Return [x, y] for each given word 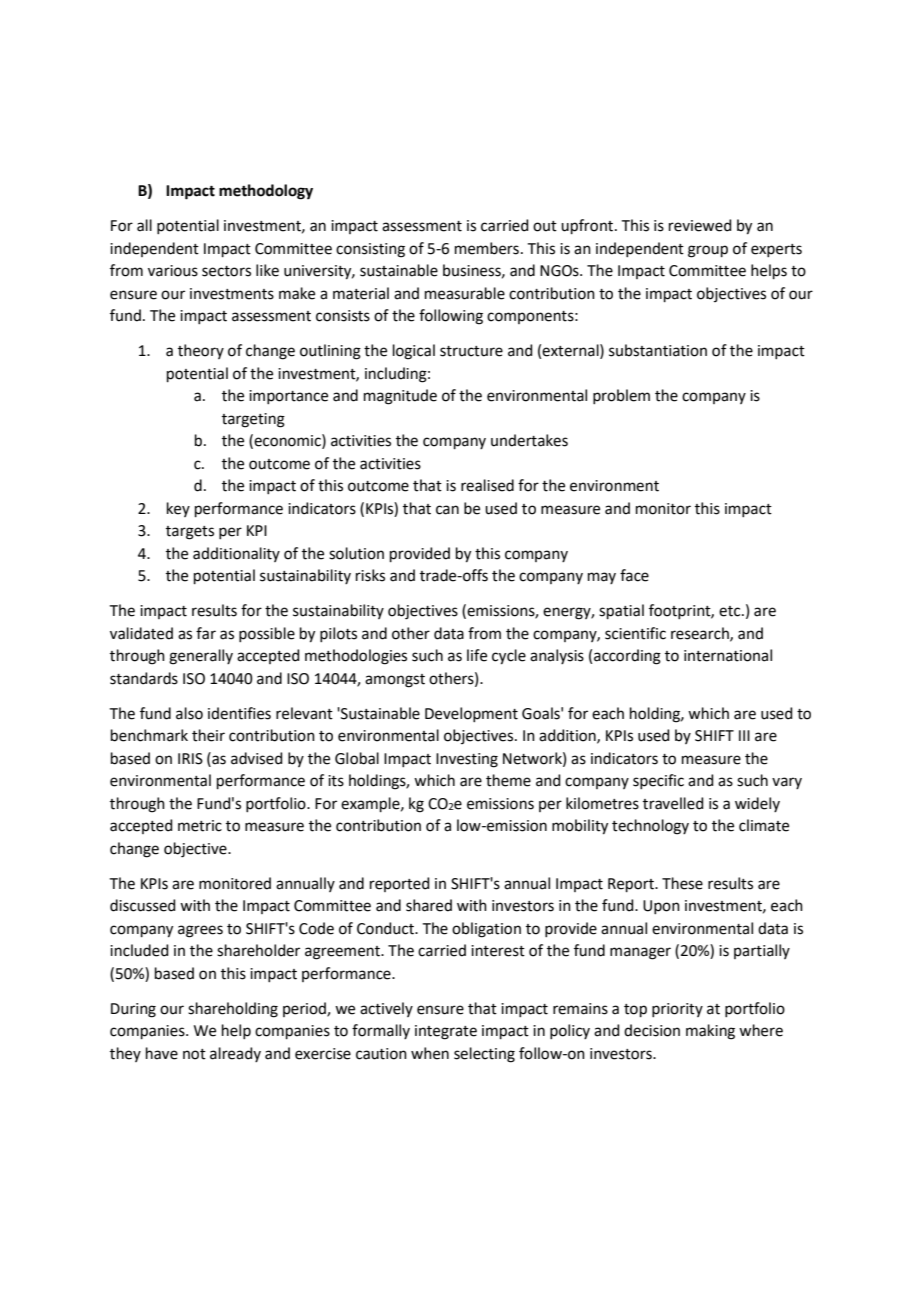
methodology [266, 192]
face [634, 575]
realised [487, 485]
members [487, 248]
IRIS [190, 759]
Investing [467, 760]
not [194, 1054]
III [744, 735]
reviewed [700, 225]
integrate [446, 1032]
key [178, 509]
